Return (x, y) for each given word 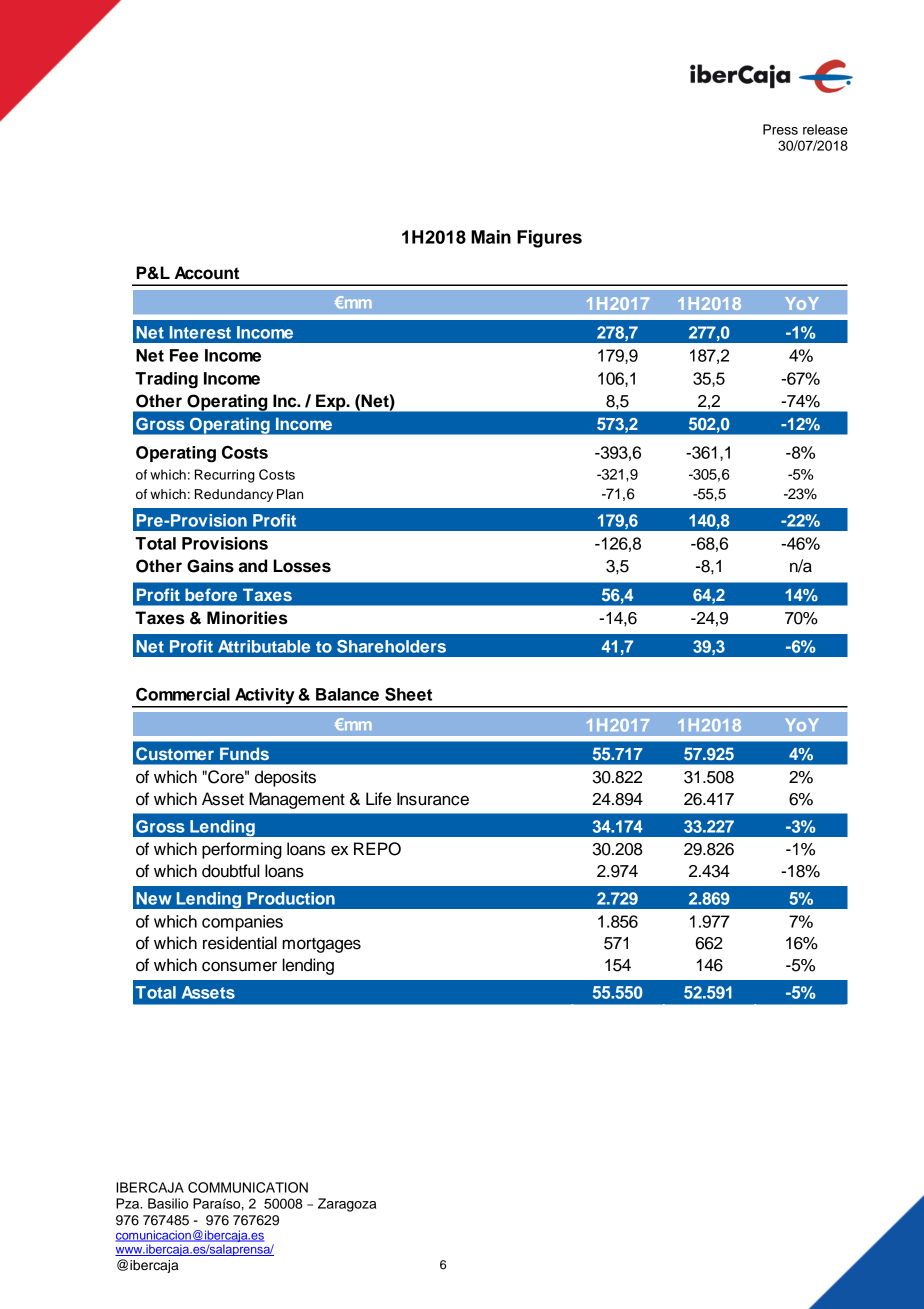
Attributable (264, 646)
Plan (290, 494)
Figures (549, 239)
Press (780, 129)
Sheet (408, 694)
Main (491, 237)
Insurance (433, 799)
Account (207, 273)
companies (242, 923)
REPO (377, 849)
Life (378, 799)
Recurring (225, 476)
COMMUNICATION (248, 1187)
